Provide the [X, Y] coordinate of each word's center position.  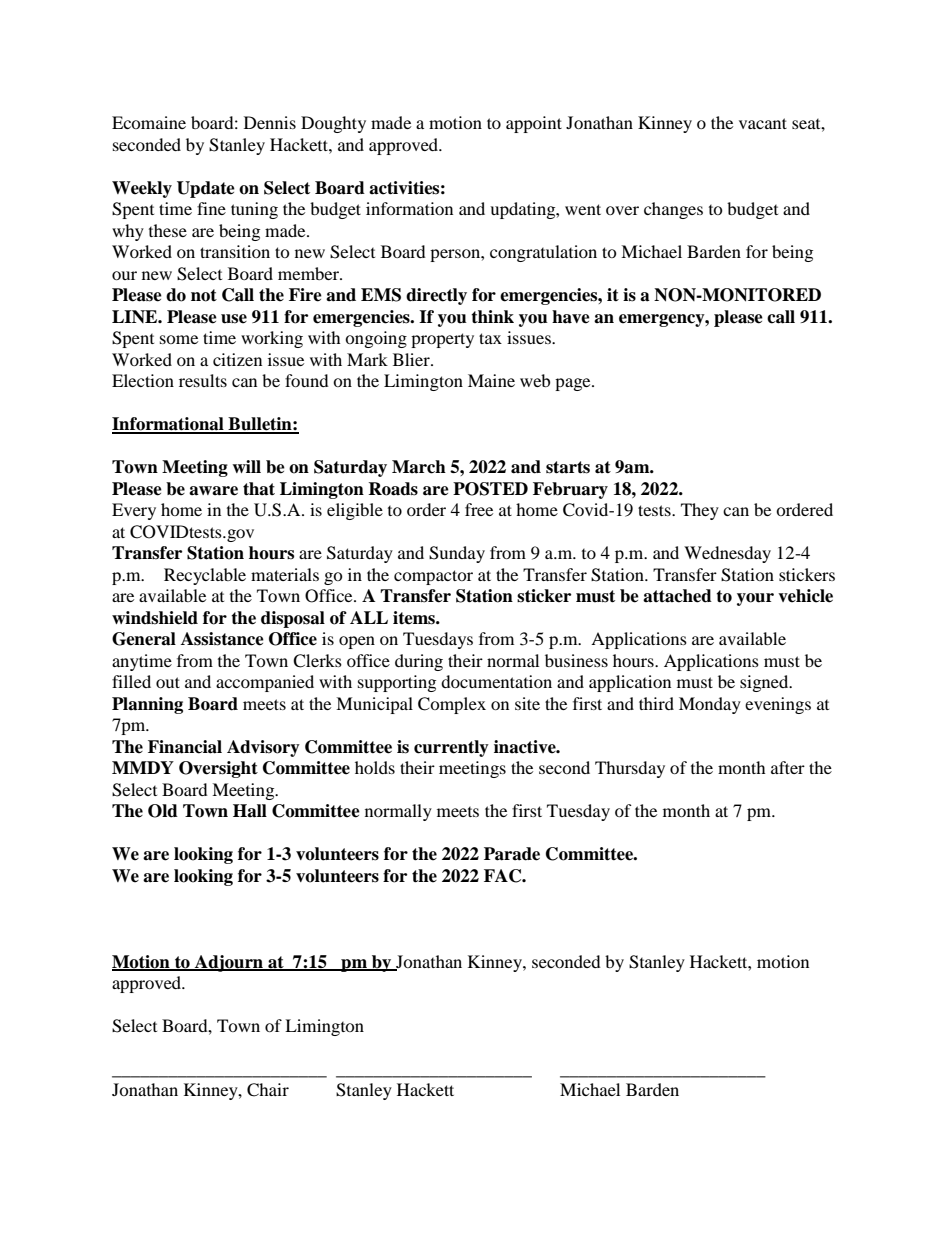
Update [206, 189]
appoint [534, 124]
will [246, 466]
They [700, 511]
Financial [185, 747]
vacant [763, 123]
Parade [512, 854]
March [419, 467]
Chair [268, 1090]
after [788, 767]
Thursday [630, 769]
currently [451, 748]
